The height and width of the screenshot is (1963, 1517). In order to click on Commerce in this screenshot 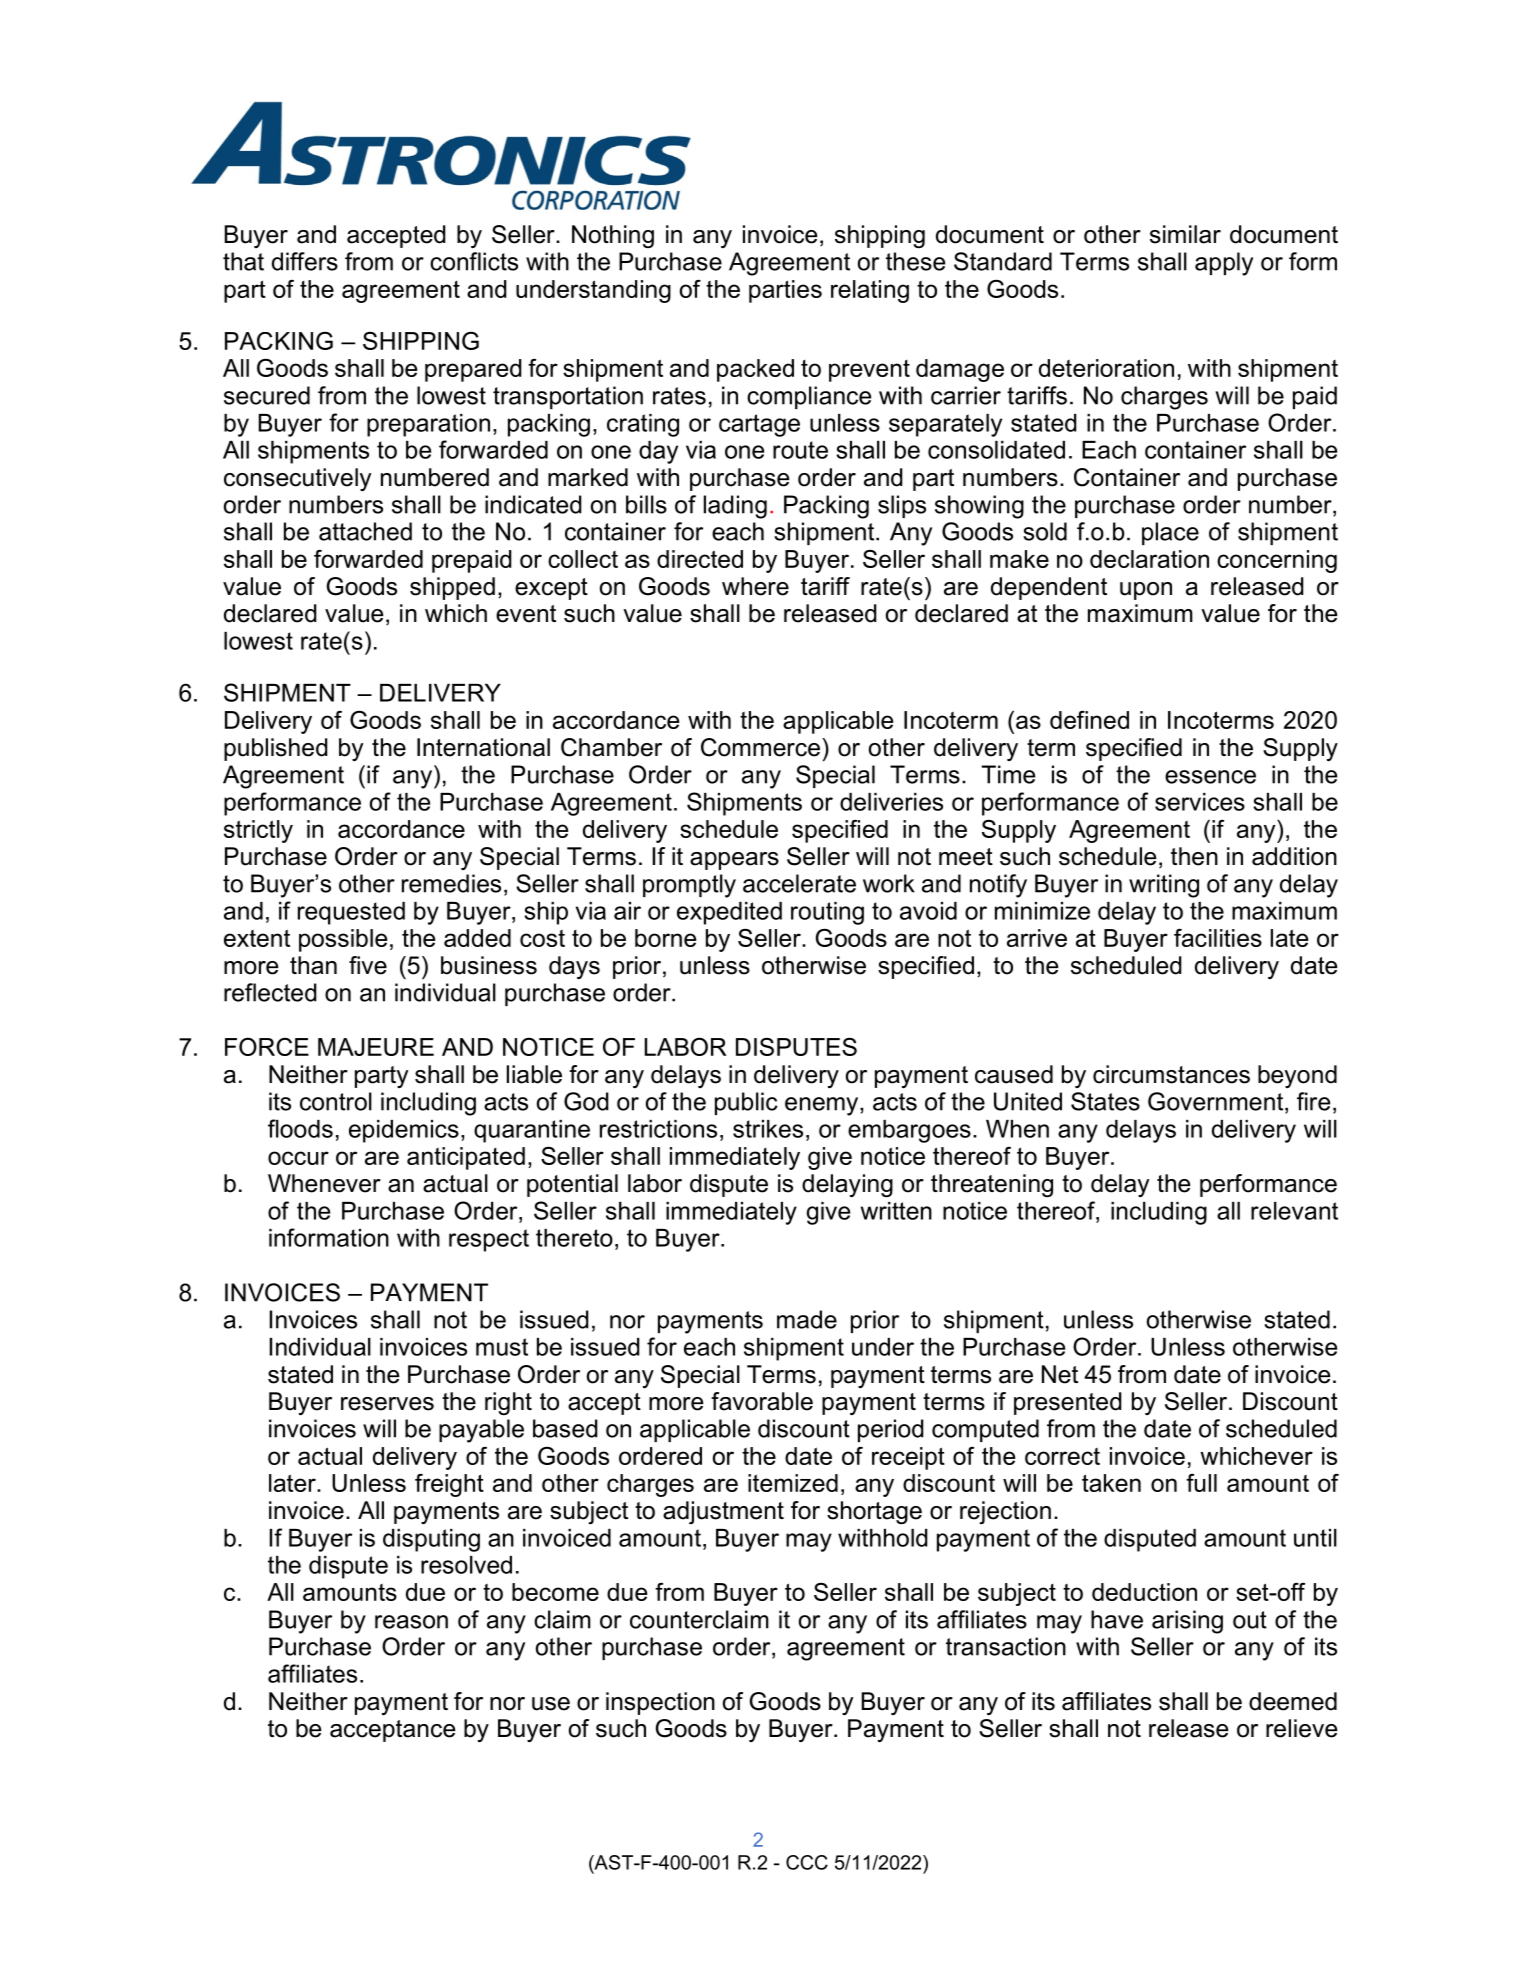, I will do `click(760, 747)`.
